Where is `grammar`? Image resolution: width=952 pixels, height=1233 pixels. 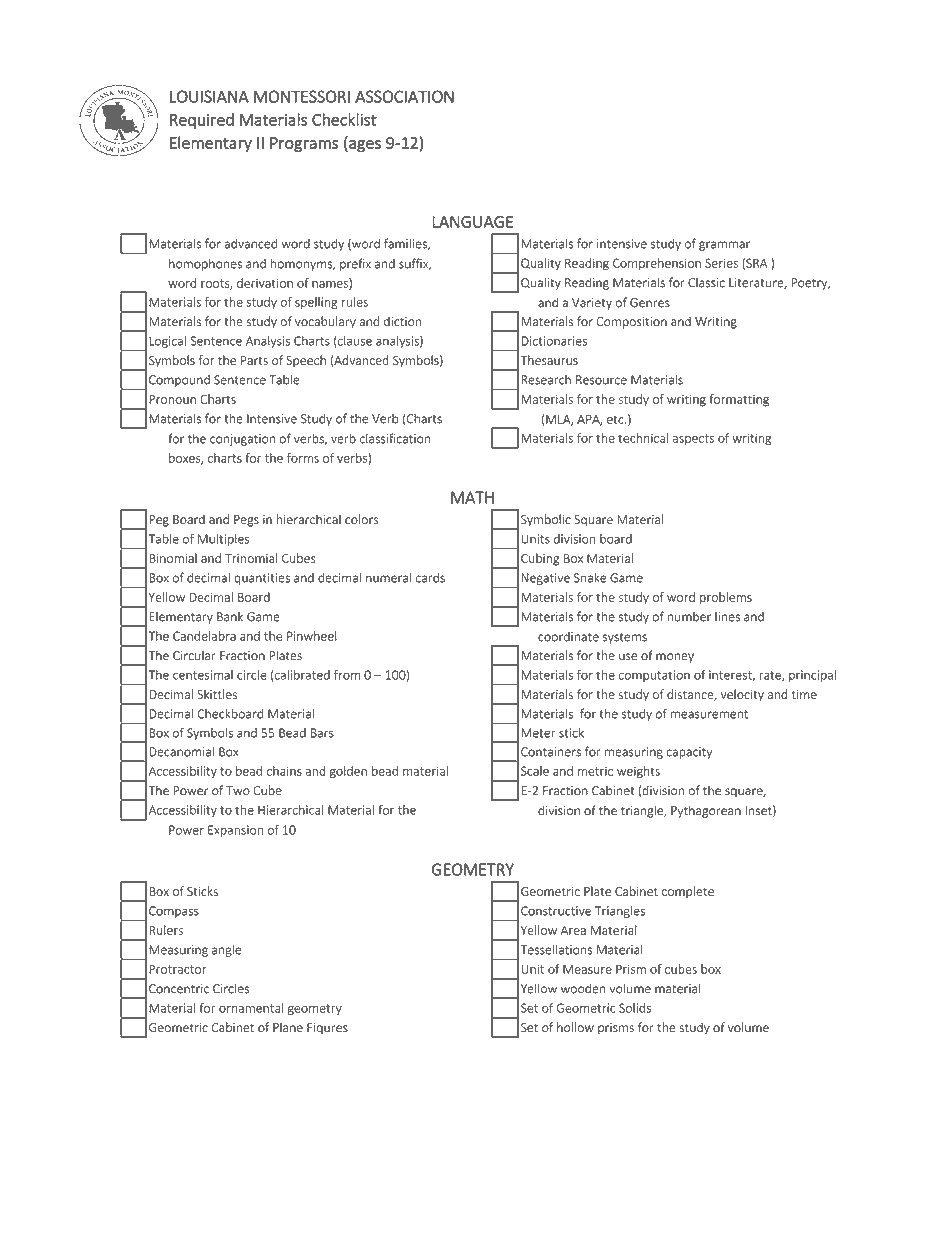
grammar is located at coordinates (724, 246).
